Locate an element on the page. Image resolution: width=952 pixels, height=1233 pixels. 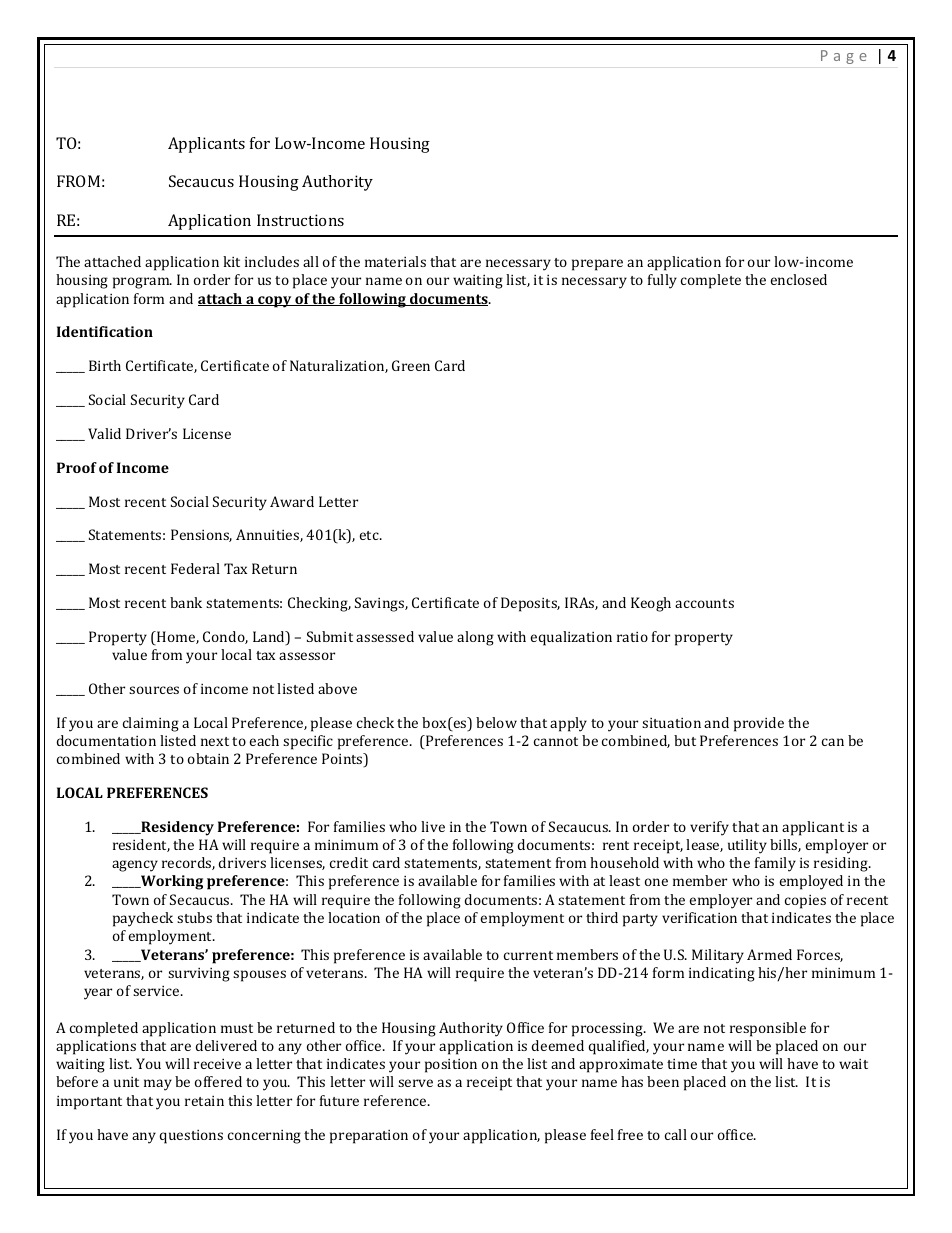
retain is located at coordinates (204, 1101).
